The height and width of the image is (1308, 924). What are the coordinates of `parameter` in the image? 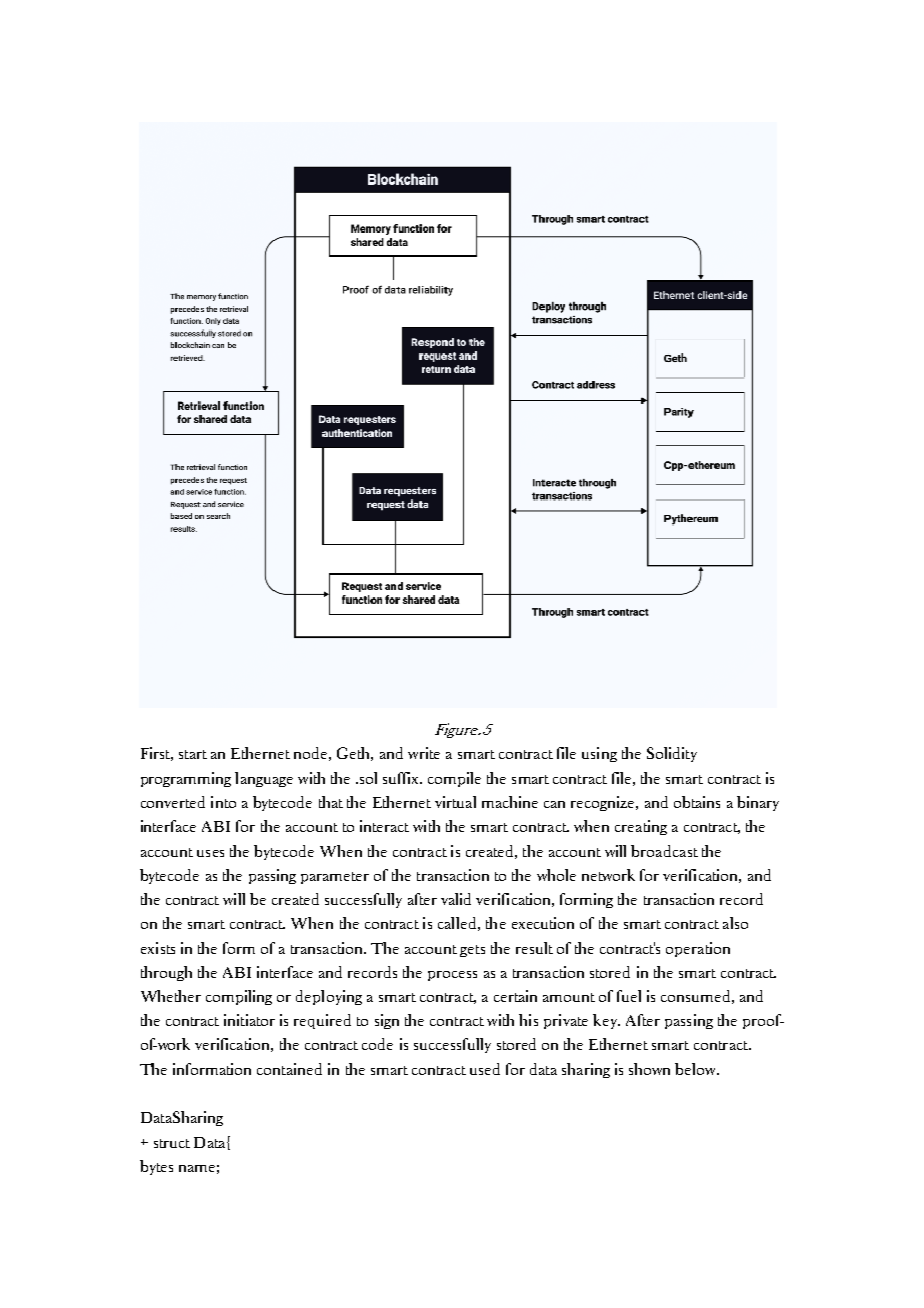 It's located at (335, 878).
